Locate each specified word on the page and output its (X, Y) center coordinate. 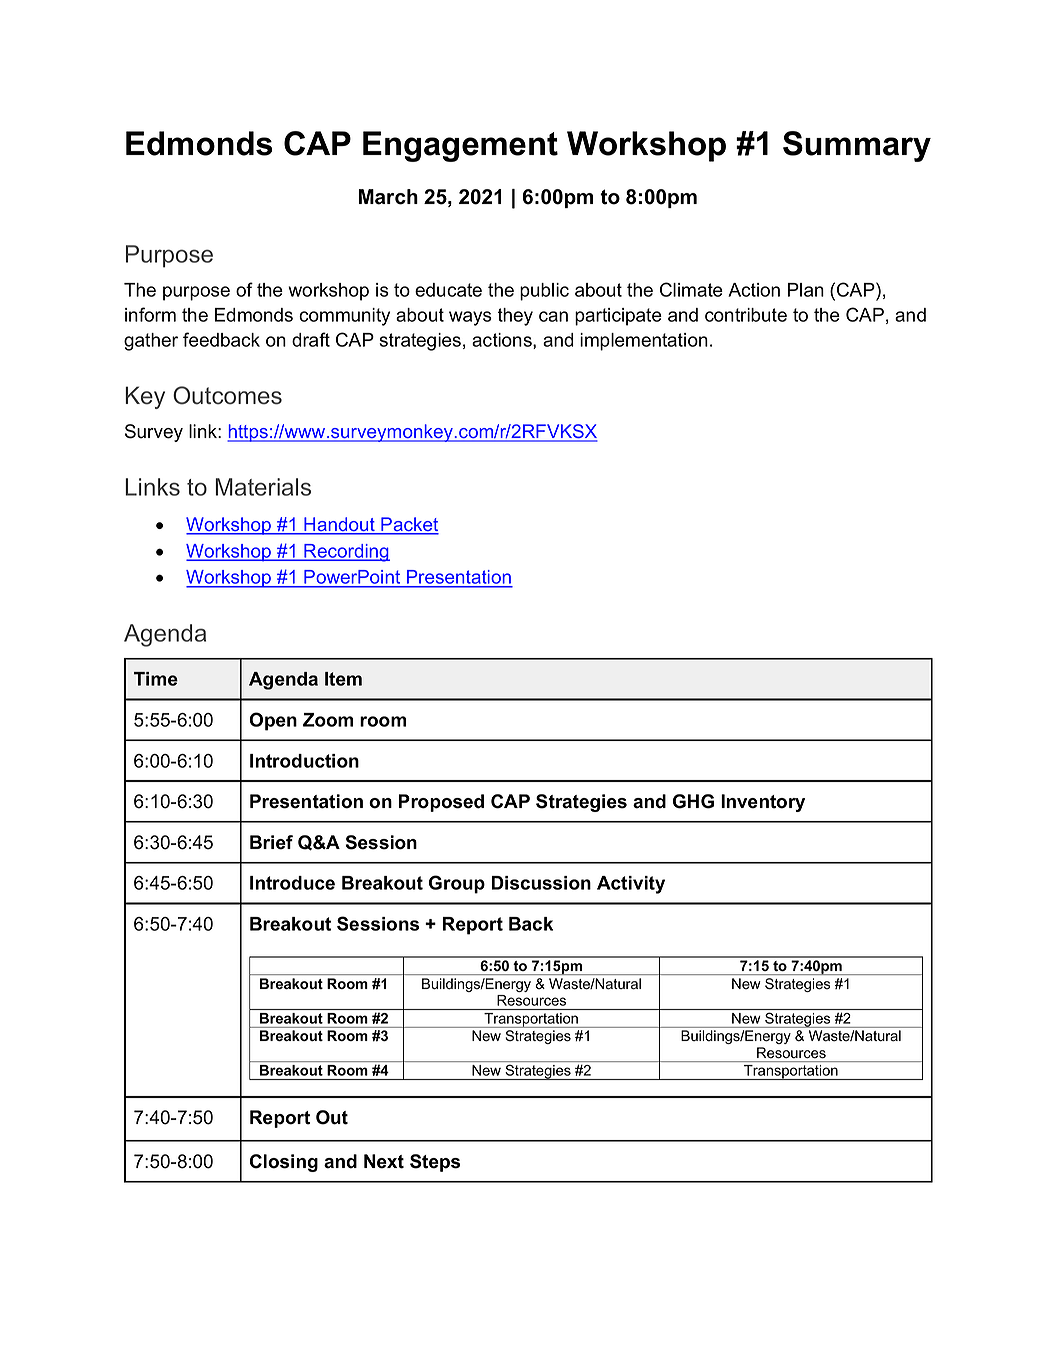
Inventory (763, 803)
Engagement (460, 146)
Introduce (292, 883)
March (388, 197)
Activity (631, 885)
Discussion (541, 883)
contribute (746, 315)
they (515, 317)
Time (156, 679)
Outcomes (227, 395)
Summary (857, 146)
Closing (284, 1163)
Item (343, 679)
